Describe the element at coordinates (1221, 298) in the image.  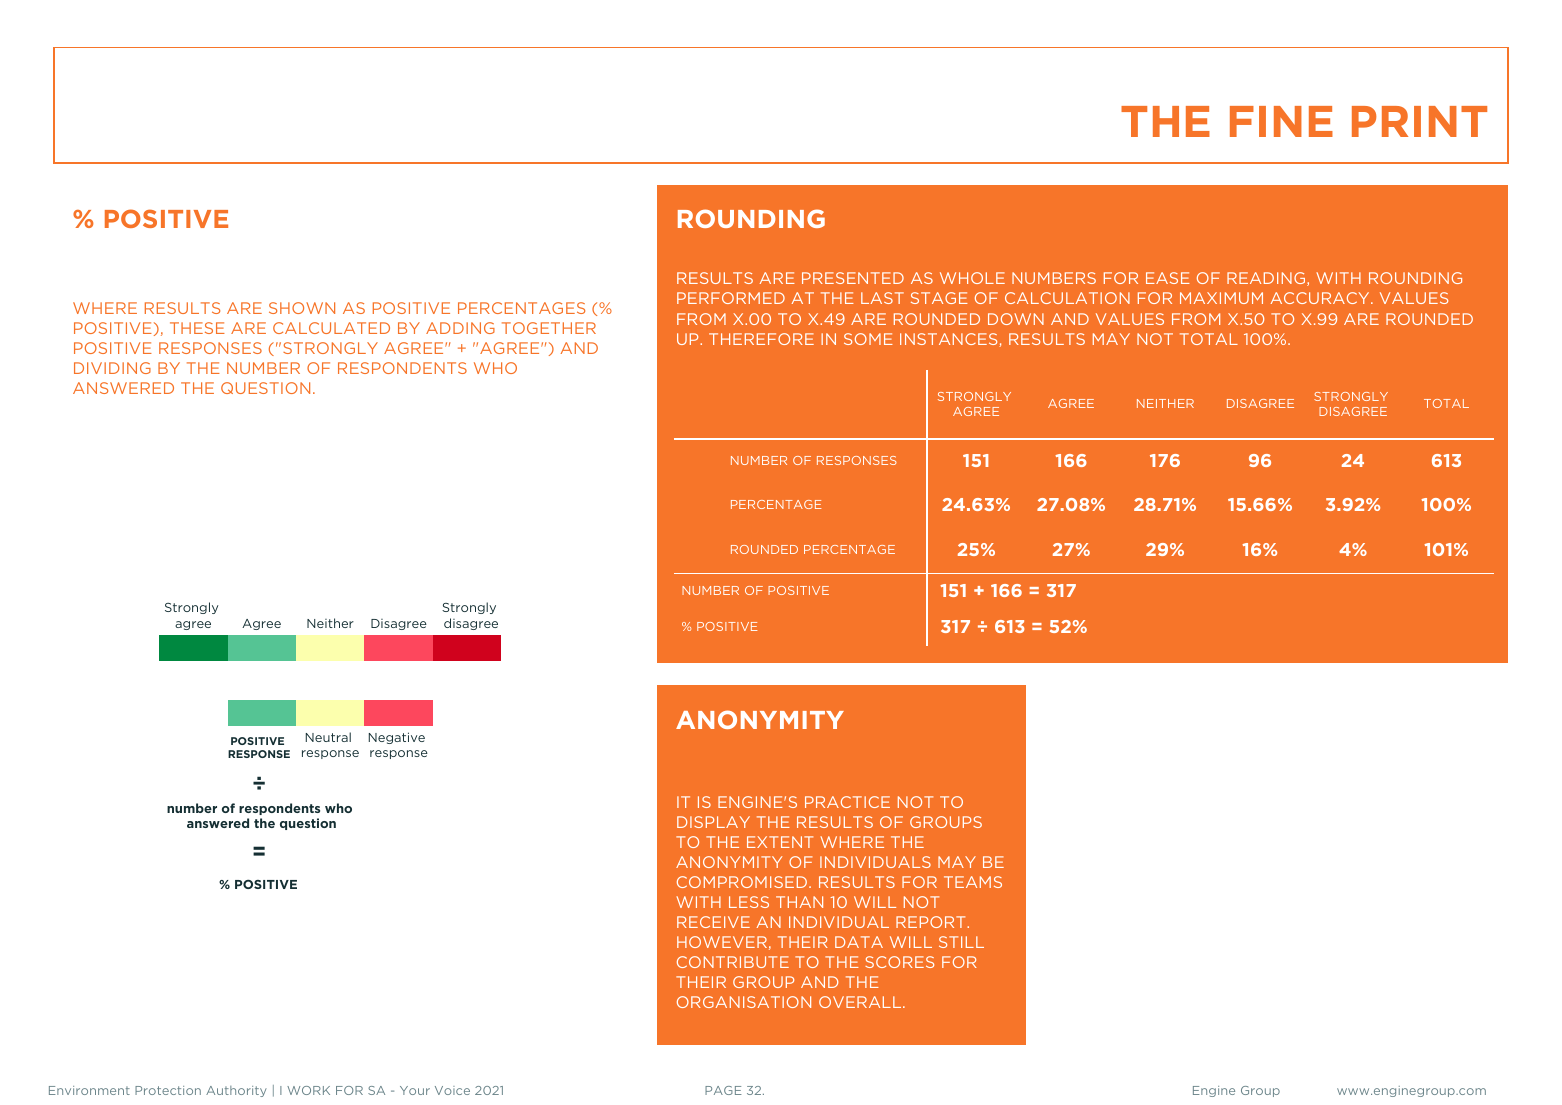
I see `MAXIMUM` at that location.
